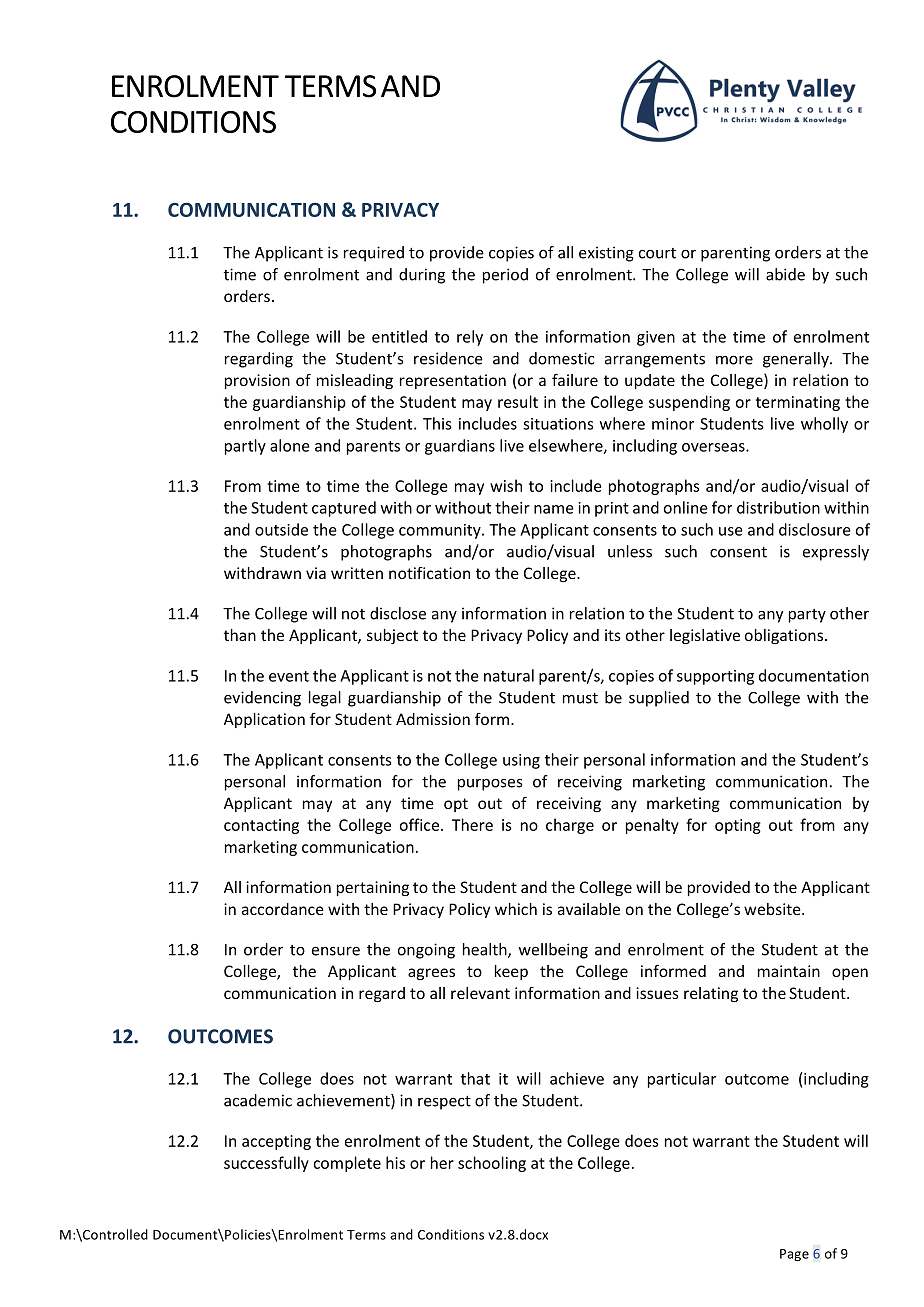  Describe the element at coordinates (347, 1164) in the document. I see `complete` at that location.
